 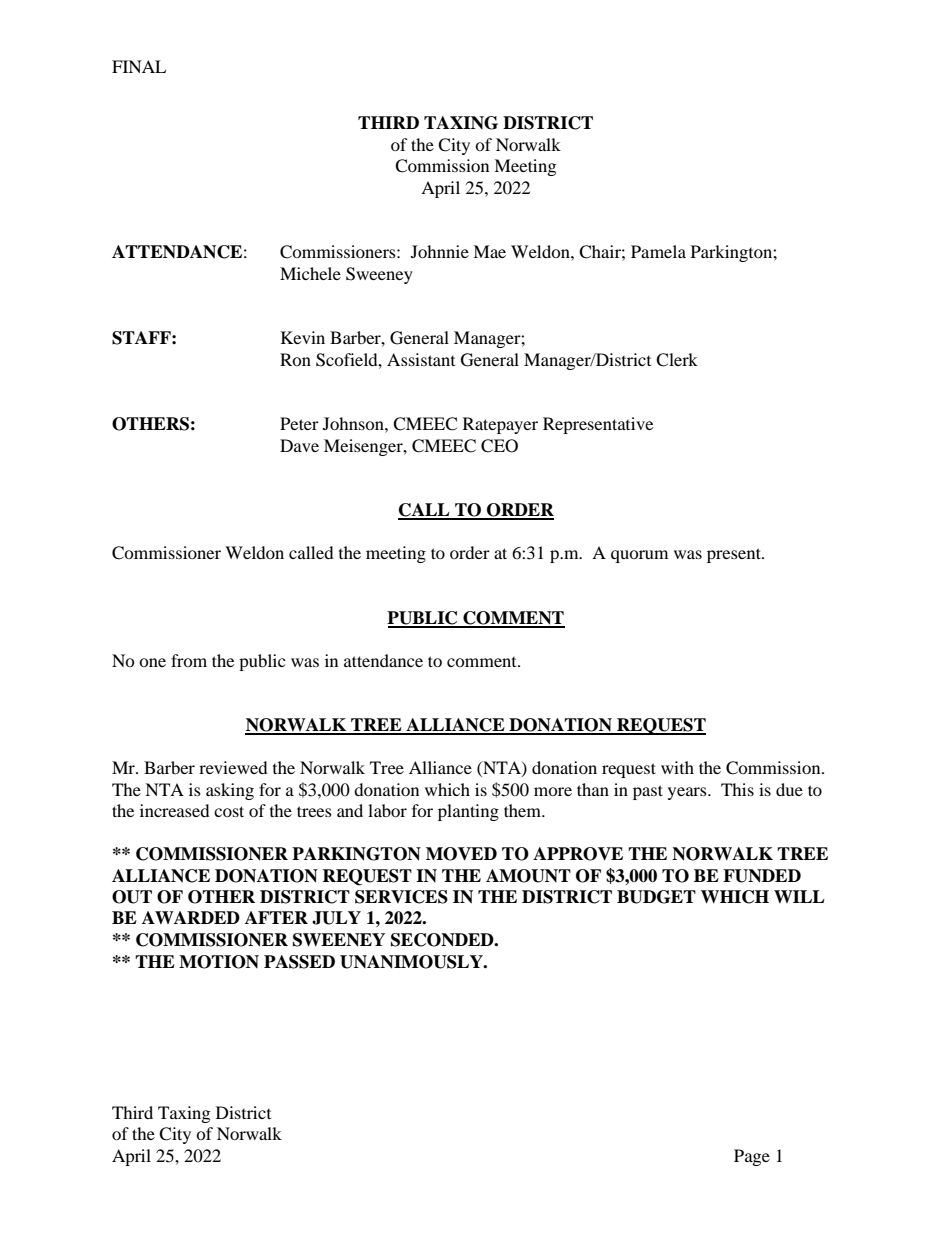 I want to click on quorum, so click(x=639, y=556).
